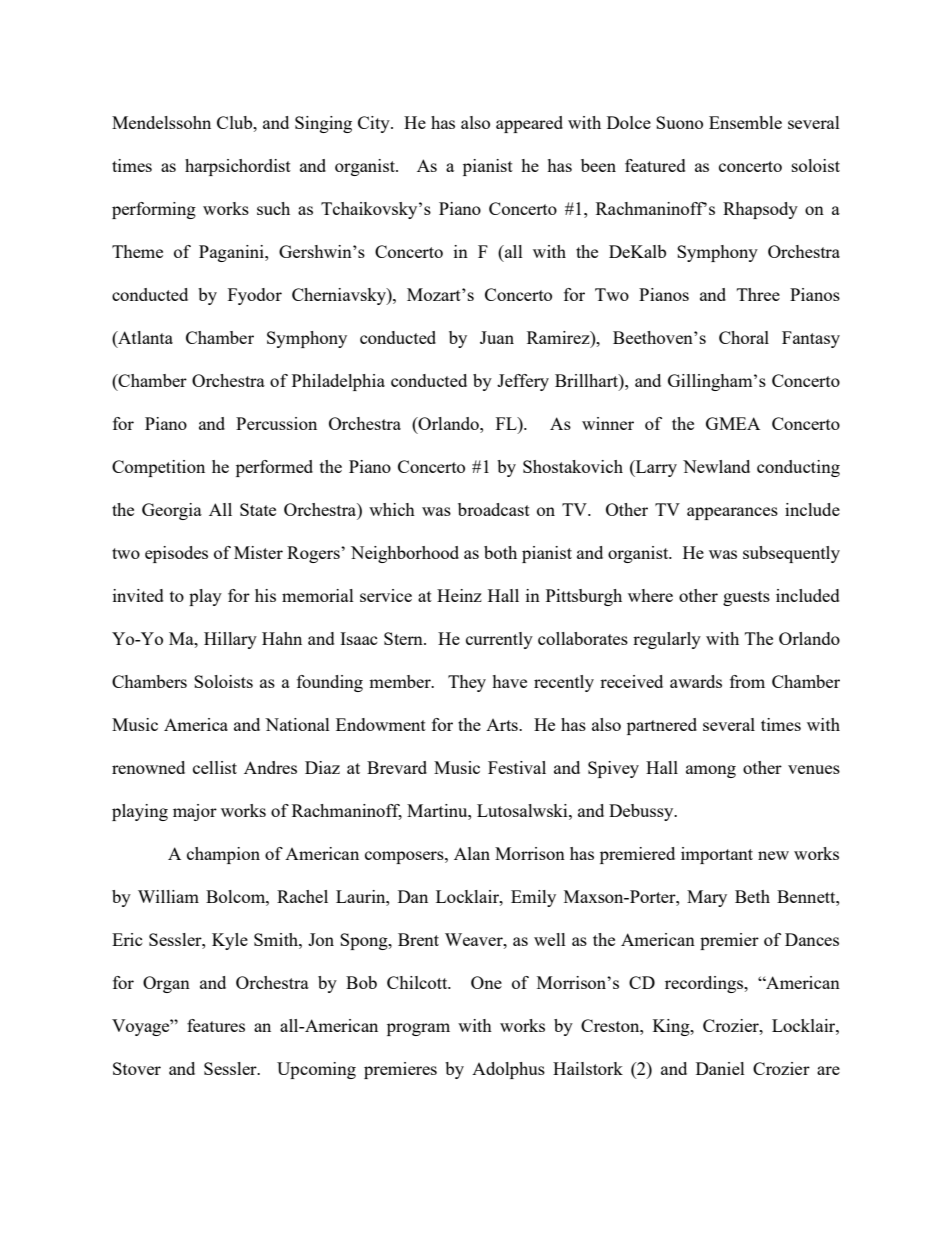 This screenshot has height=1233, width=952. I want to click on features, so click(216, 1025).
